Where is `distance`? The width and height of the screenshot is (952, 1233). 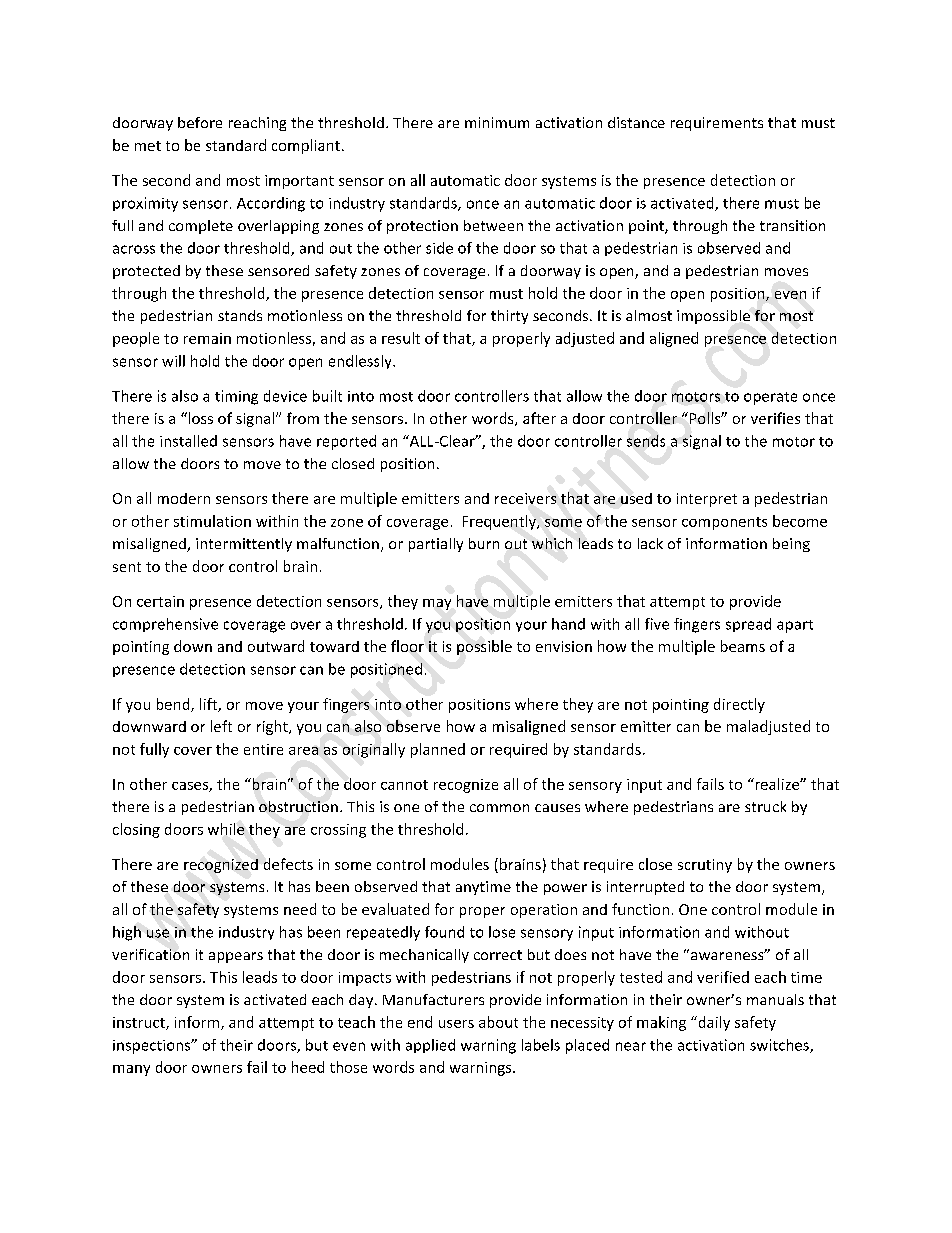 distance is located at coordinates (636, 122).
